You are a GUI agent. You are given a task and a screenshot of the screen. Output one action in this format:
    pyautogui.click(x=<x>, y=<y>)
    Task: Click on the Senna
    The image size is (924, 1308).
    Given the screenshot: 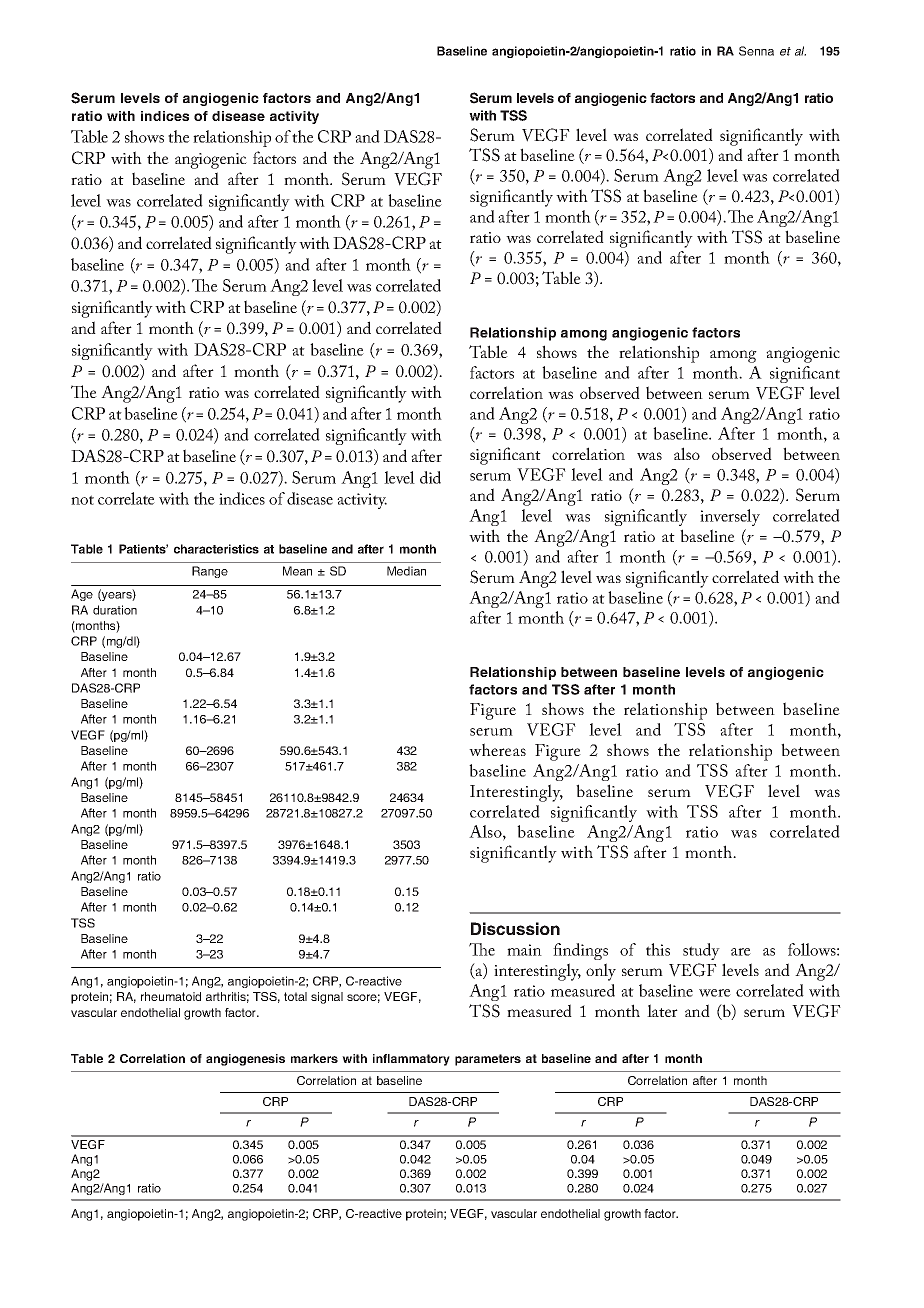 What is the action you would take?
    pyautogui.click(x=756, y=51)
